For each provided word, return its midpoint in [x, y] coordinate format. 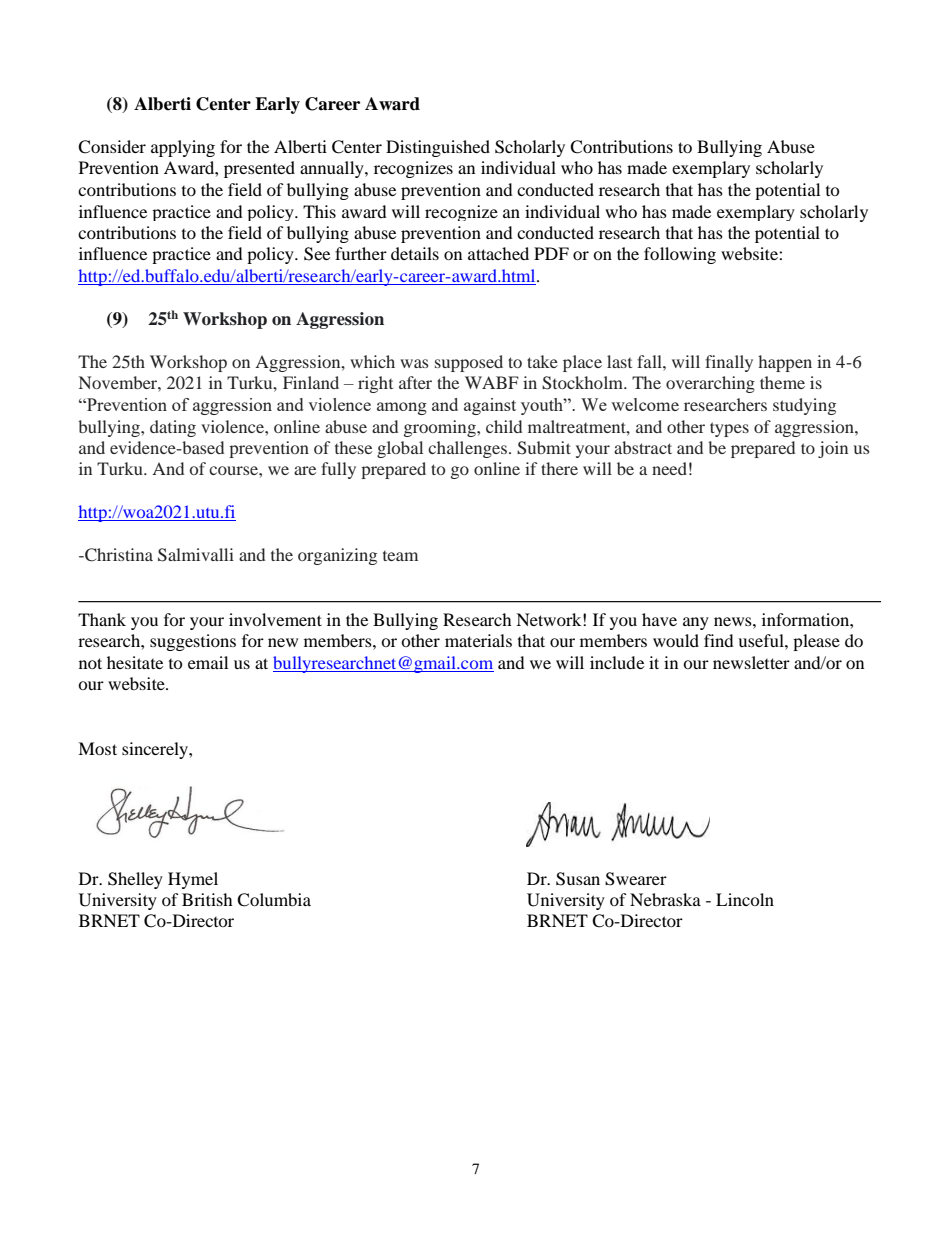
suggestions [193, 642]
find [719, 640]
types [729, 429]
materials [478, 640]
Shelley [135, 880]
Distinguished [438, 148]
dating [173, 428]
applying [183, 148]
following [680, 255]
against [490, 406]
